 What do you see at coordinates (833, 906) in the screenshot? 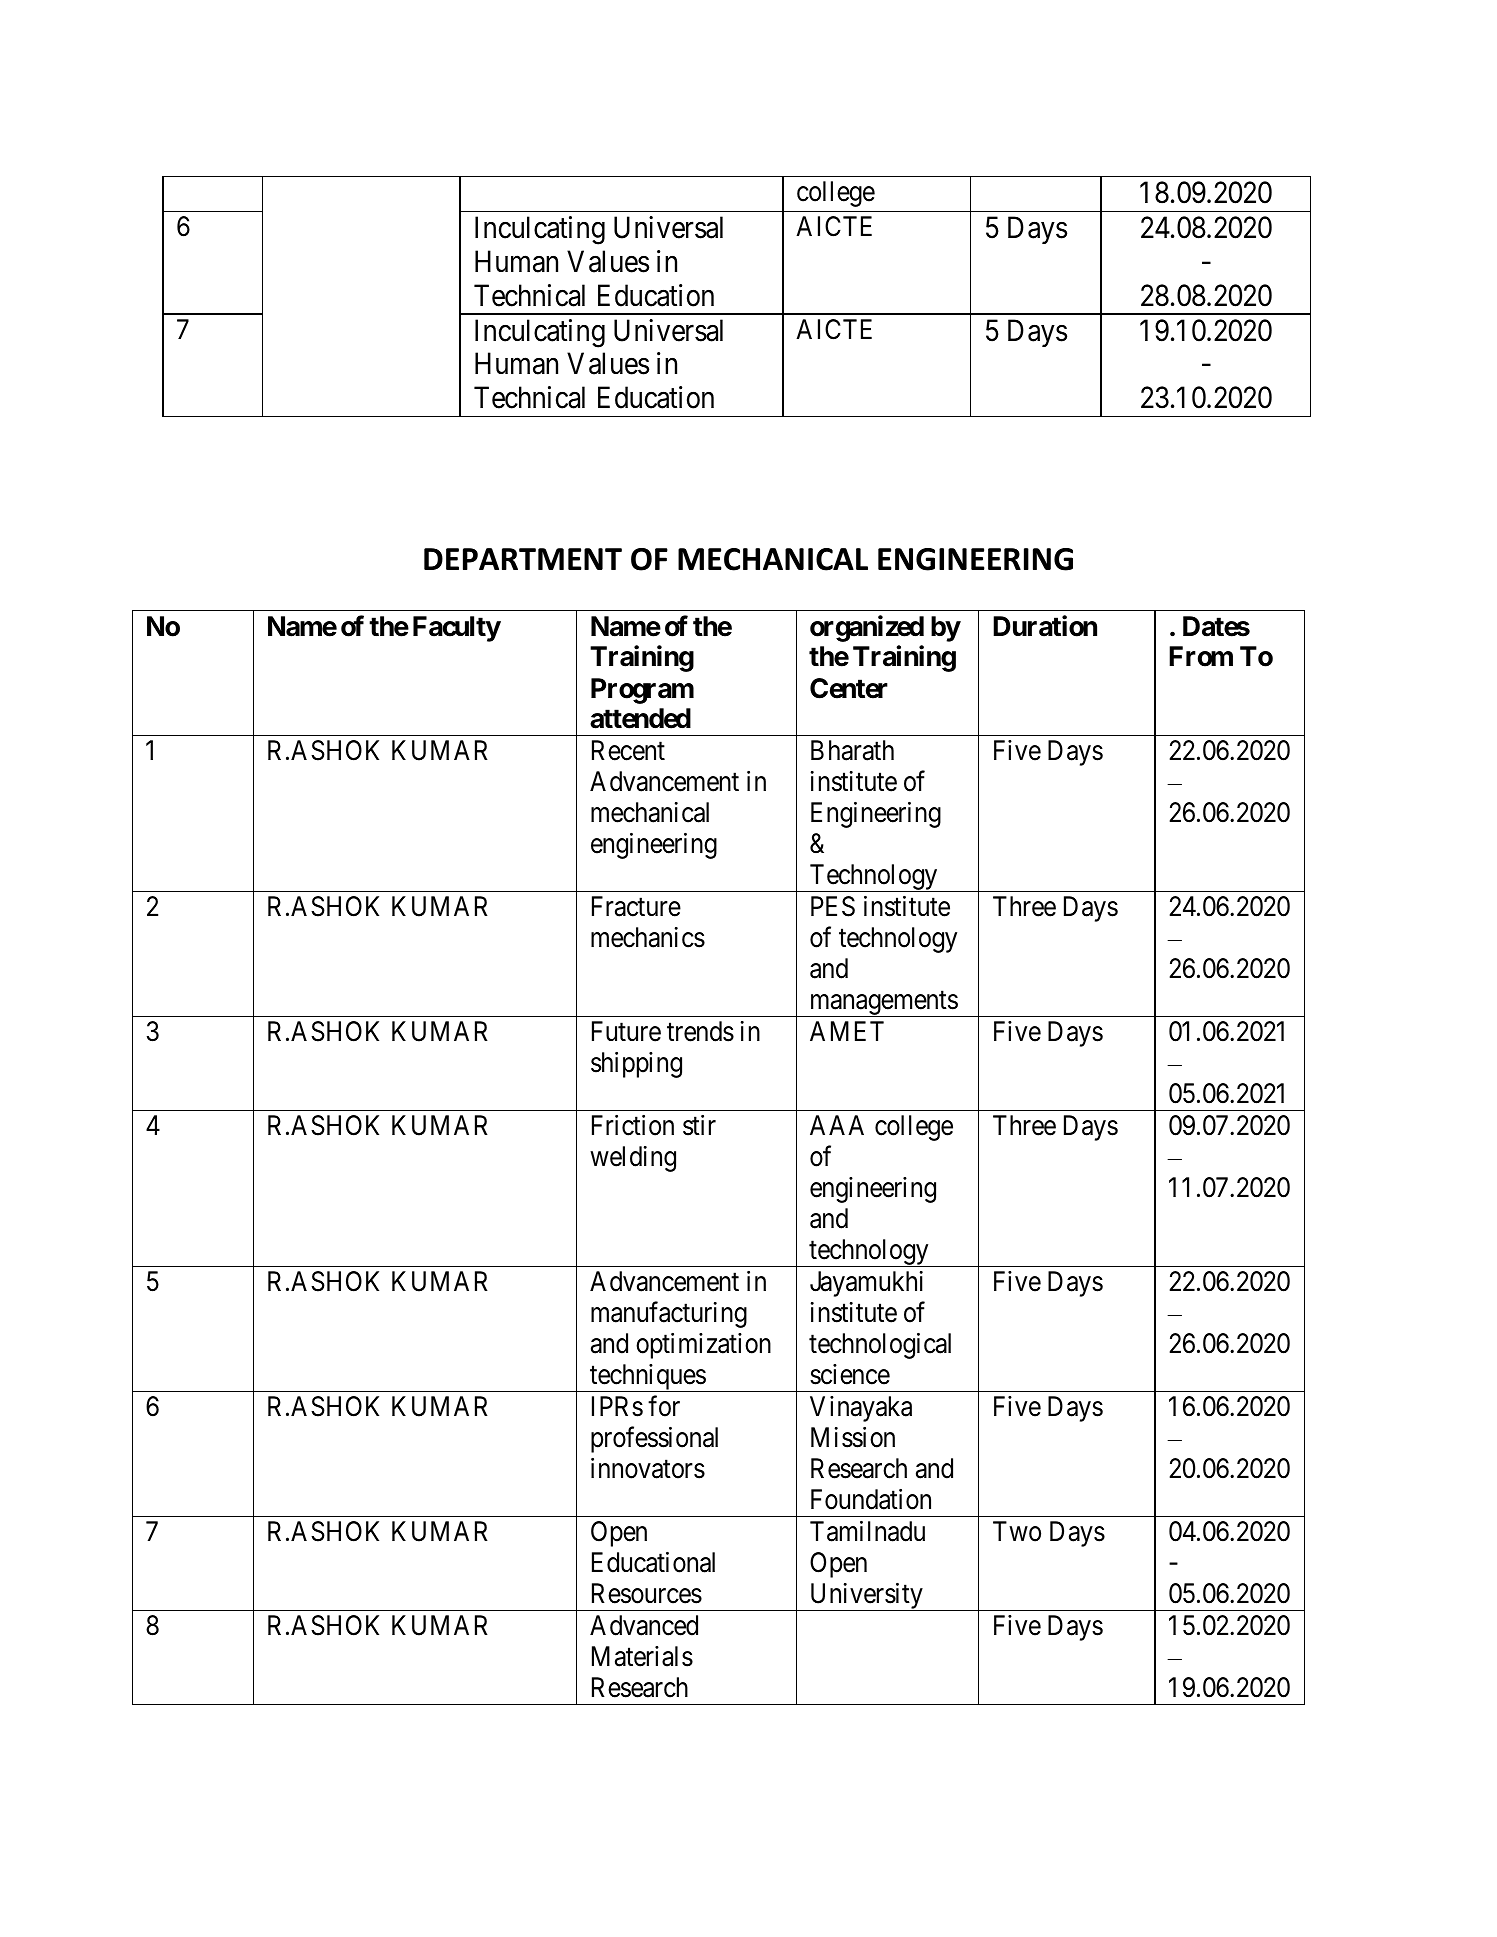
I see `PES` at bounding box center [833, 906].
